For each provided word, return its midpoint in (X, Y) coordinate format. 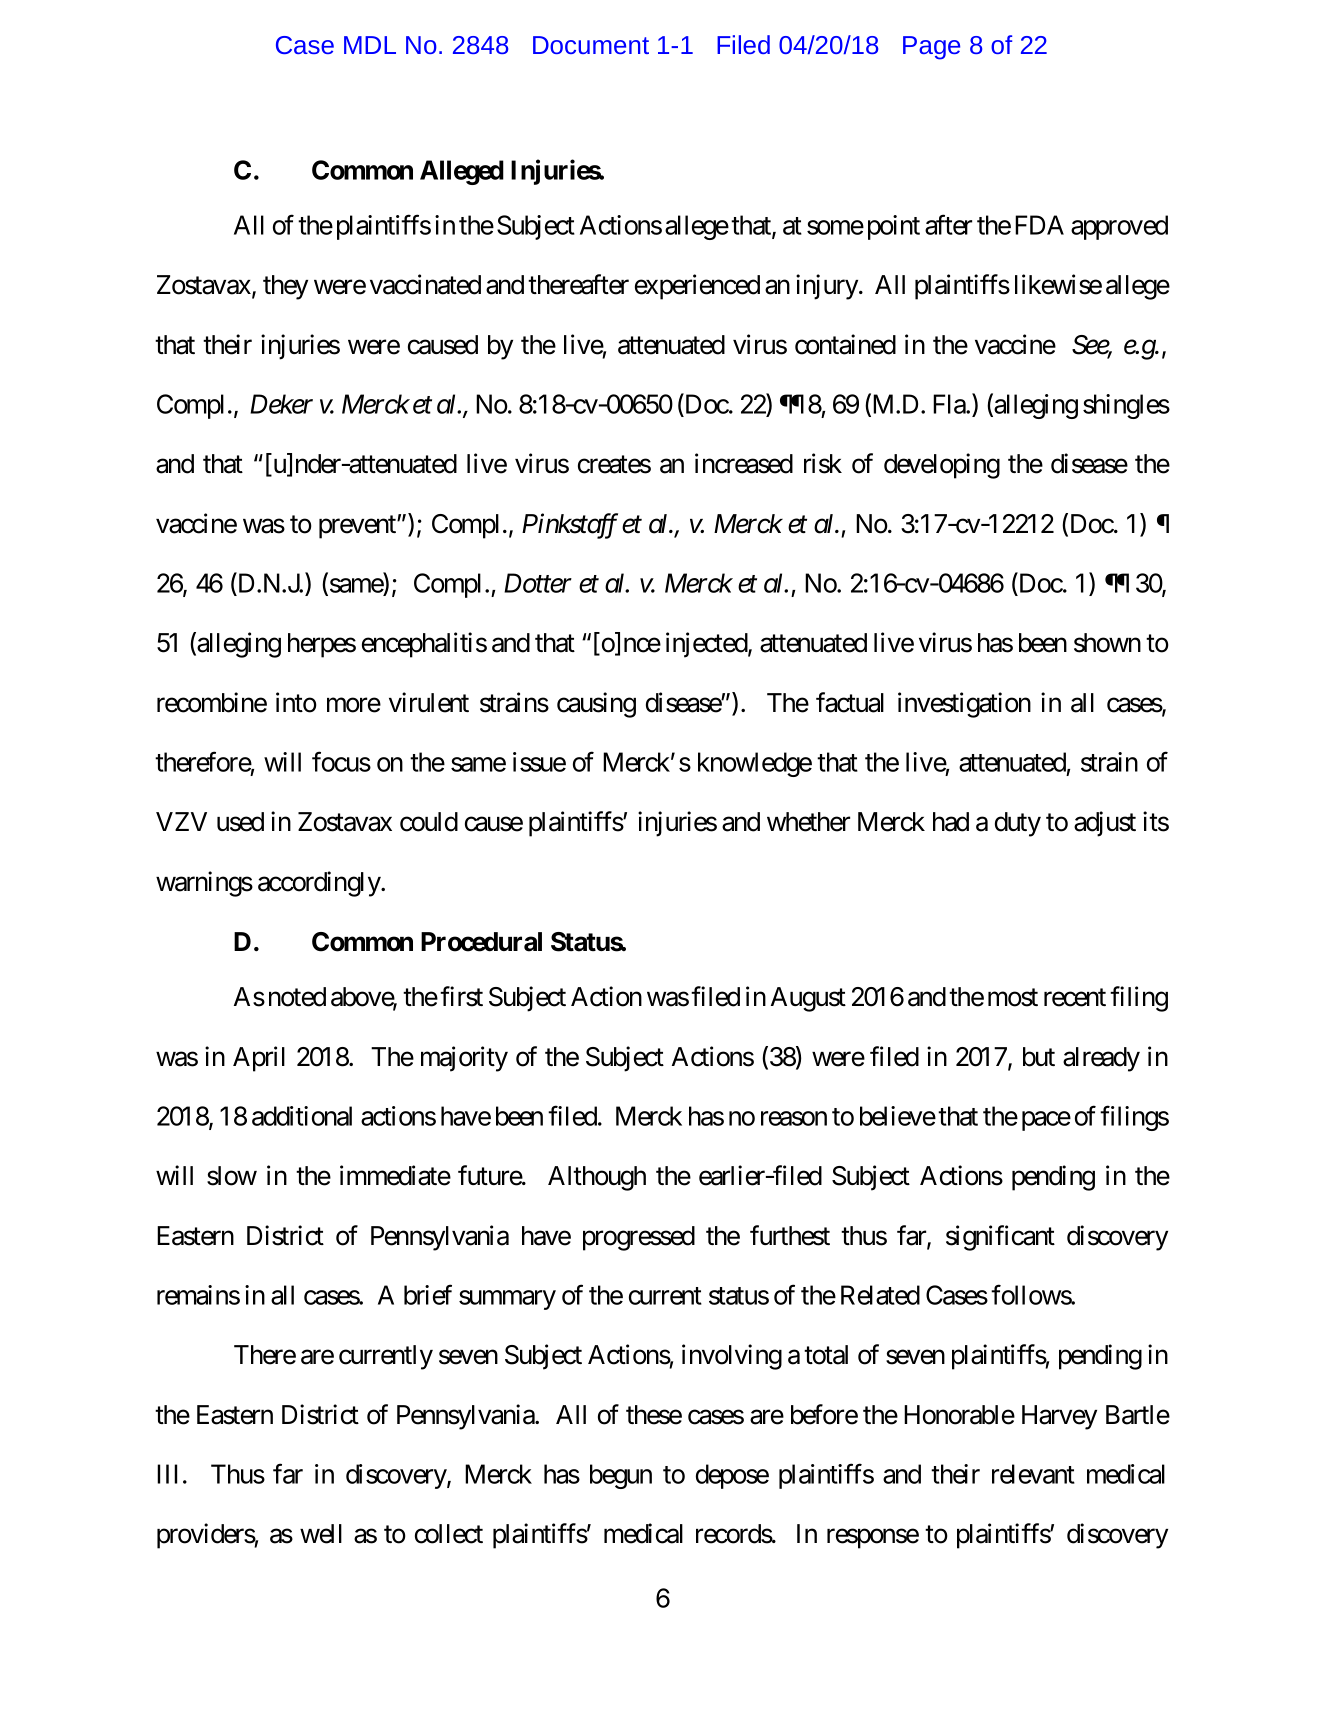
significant (1000, 1238)
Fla (950, 404)
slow (232, 1176)
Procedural (481, 942)
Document (591, 45)
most (1013, 998)
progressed (639, 1238)
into (296, 702)
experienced (697, 287)
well (321, 1534)
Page (931, 48)
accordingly (320, 884)
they (285, 287)
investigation (964, 705)
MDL (370, 45)
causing (596, 705)
